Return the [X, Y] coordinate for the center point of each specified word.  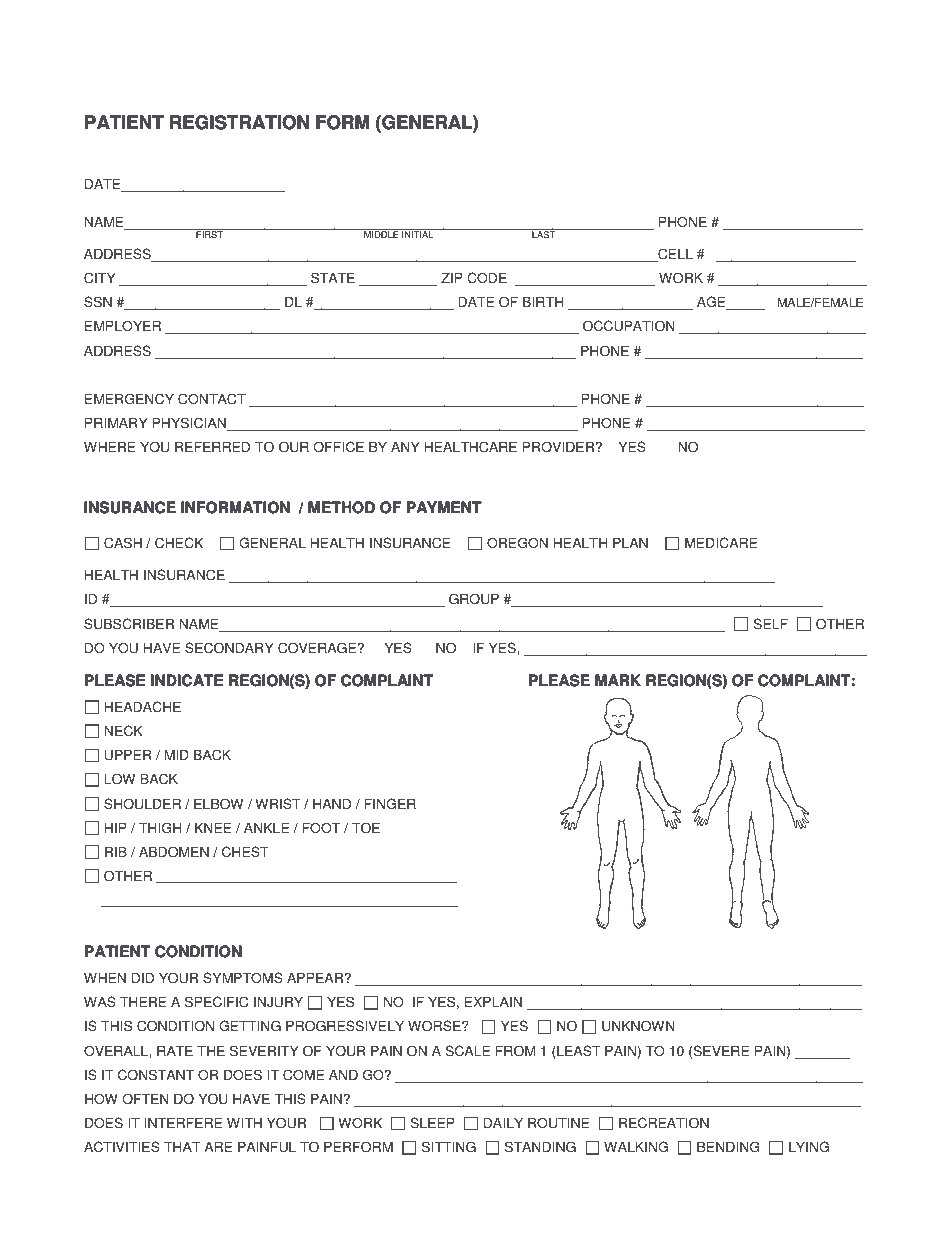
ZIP [452, 277]
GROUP [474, 599]
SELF [770, 624]
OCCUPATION [629, 326]
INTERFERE [183, 1122]
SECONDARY [229, 648]
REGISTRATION [239, 122]
